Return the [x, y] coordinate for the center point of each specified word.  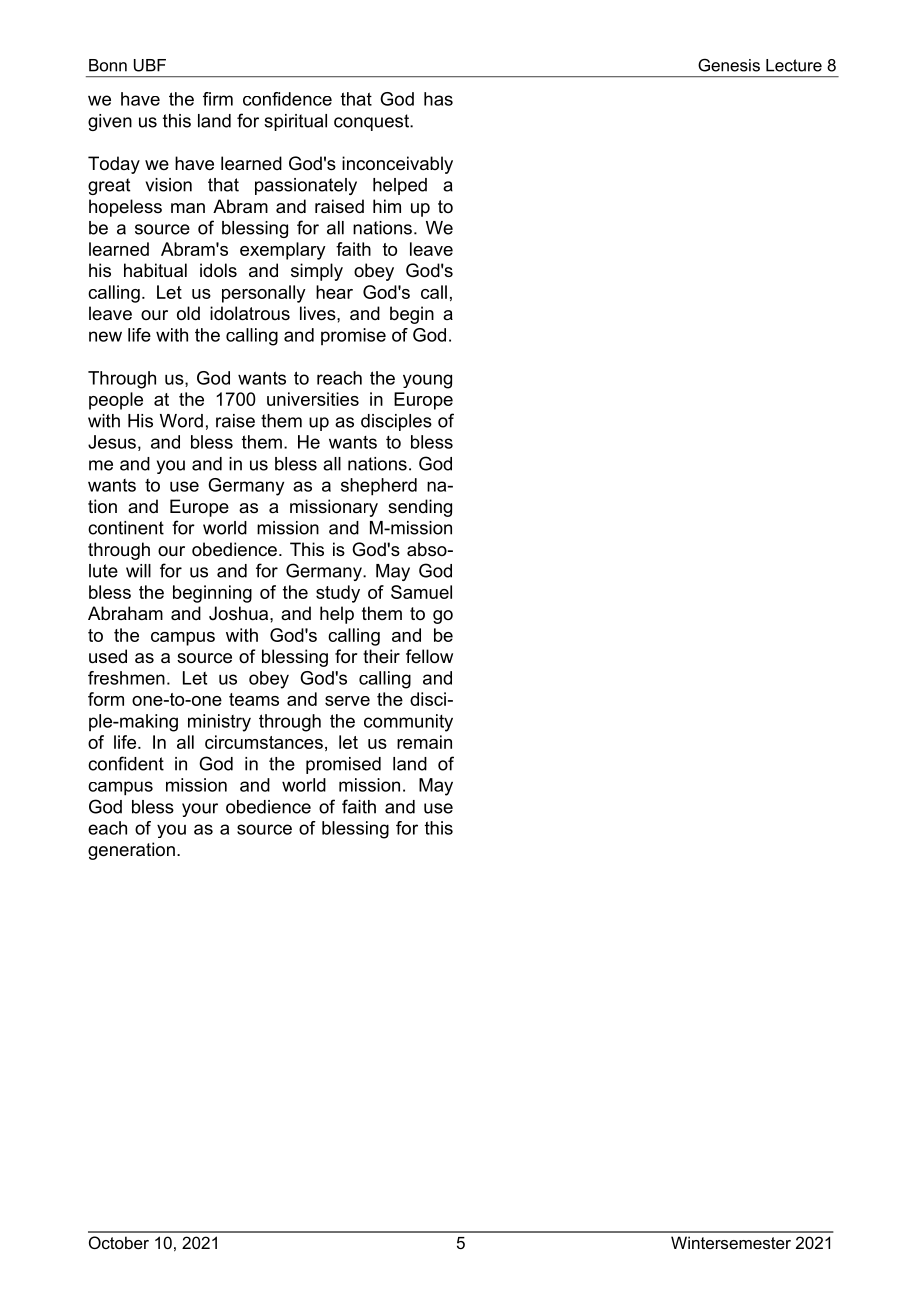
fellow [429, 656]
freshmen [126, 678]
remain [424, 742]
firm [218, 99]
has [438, 99]
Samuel [421, 592]
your [200, 810]
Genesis [729, 65]
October [119, 1242]
